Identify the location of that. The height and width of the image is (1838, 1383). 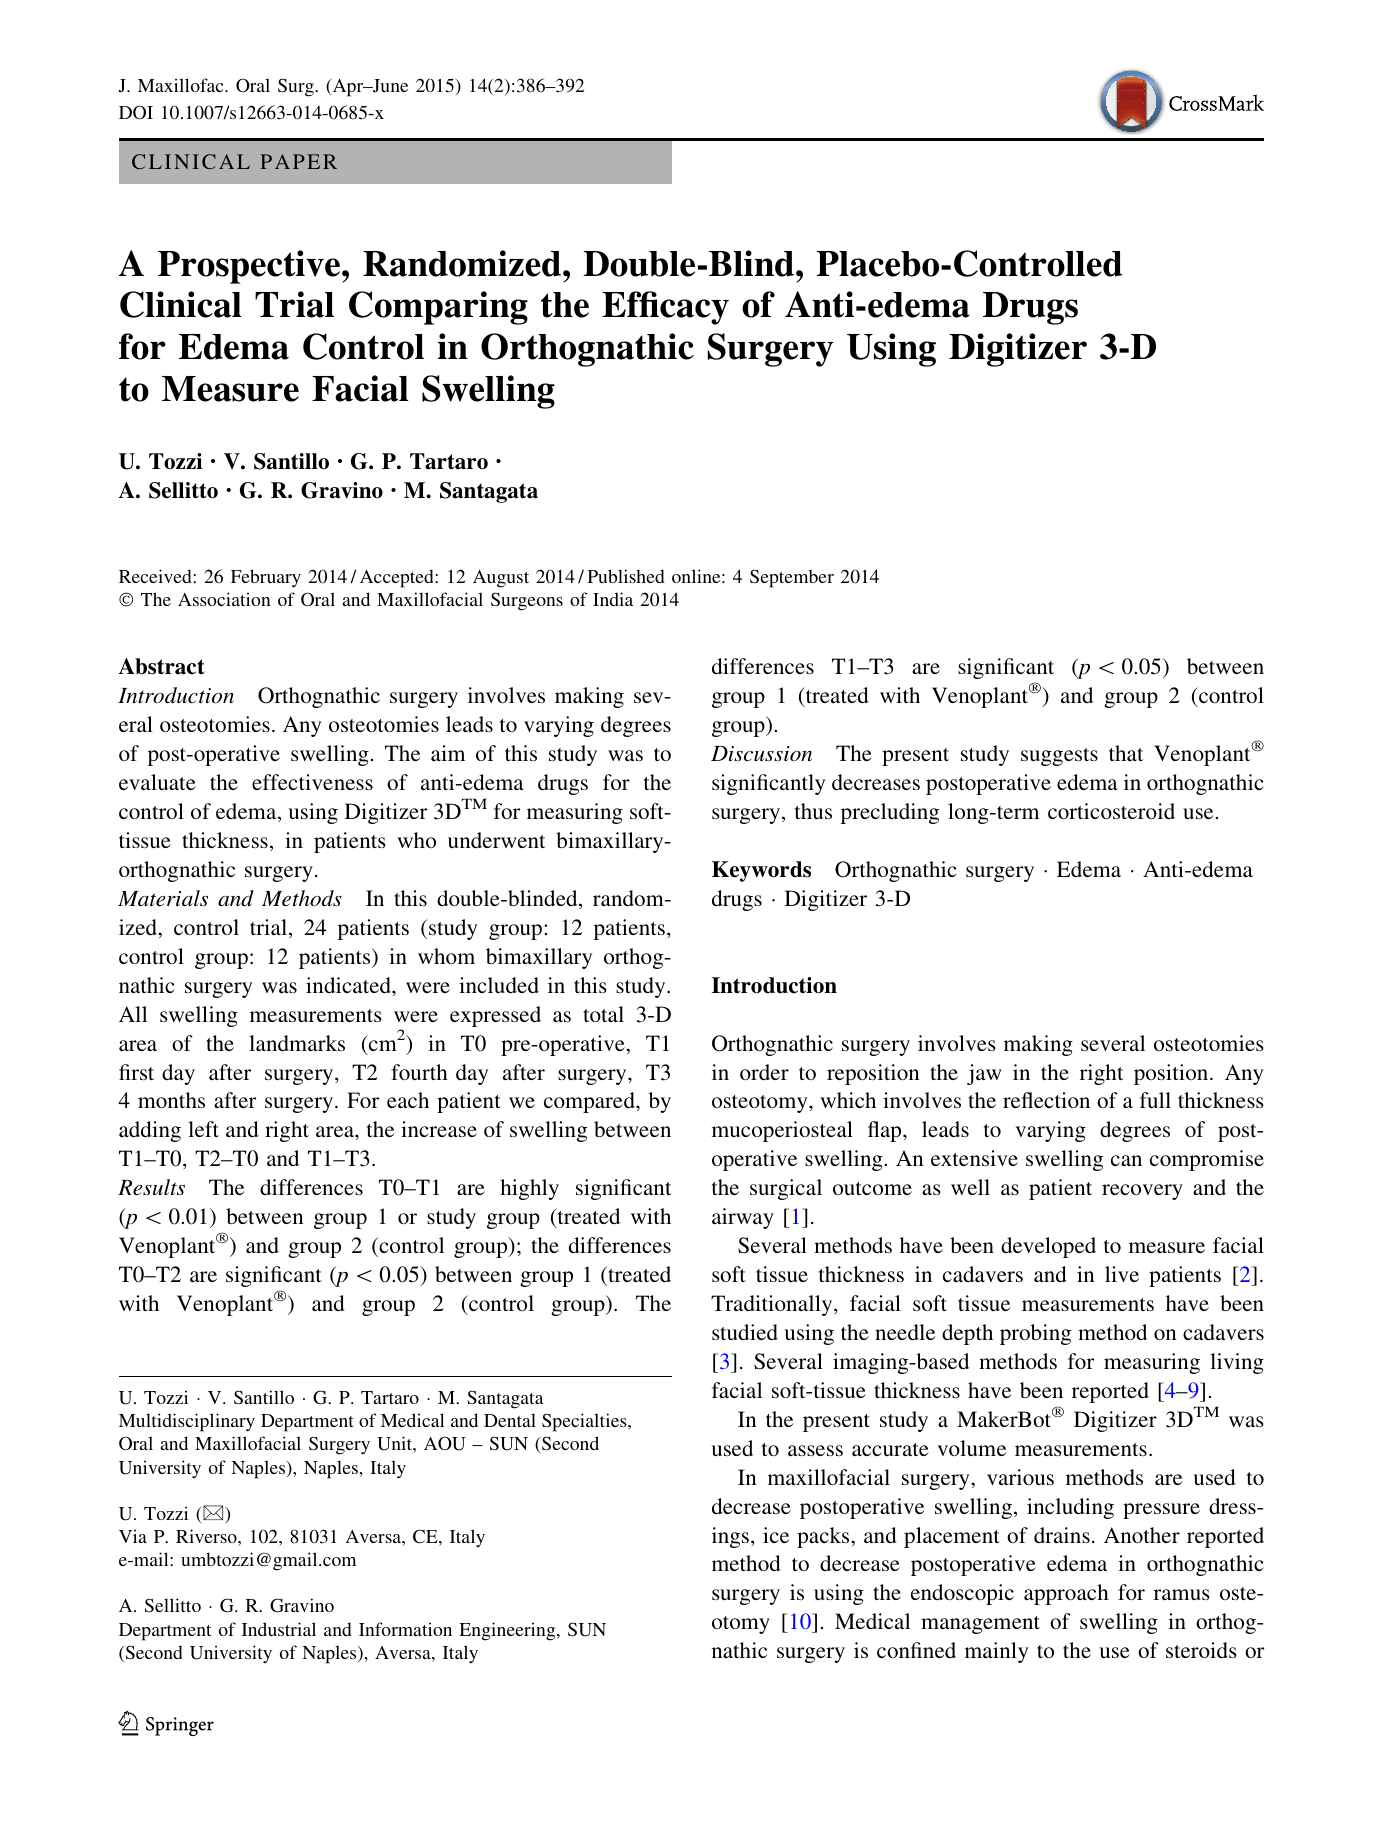
(1126, 753).
